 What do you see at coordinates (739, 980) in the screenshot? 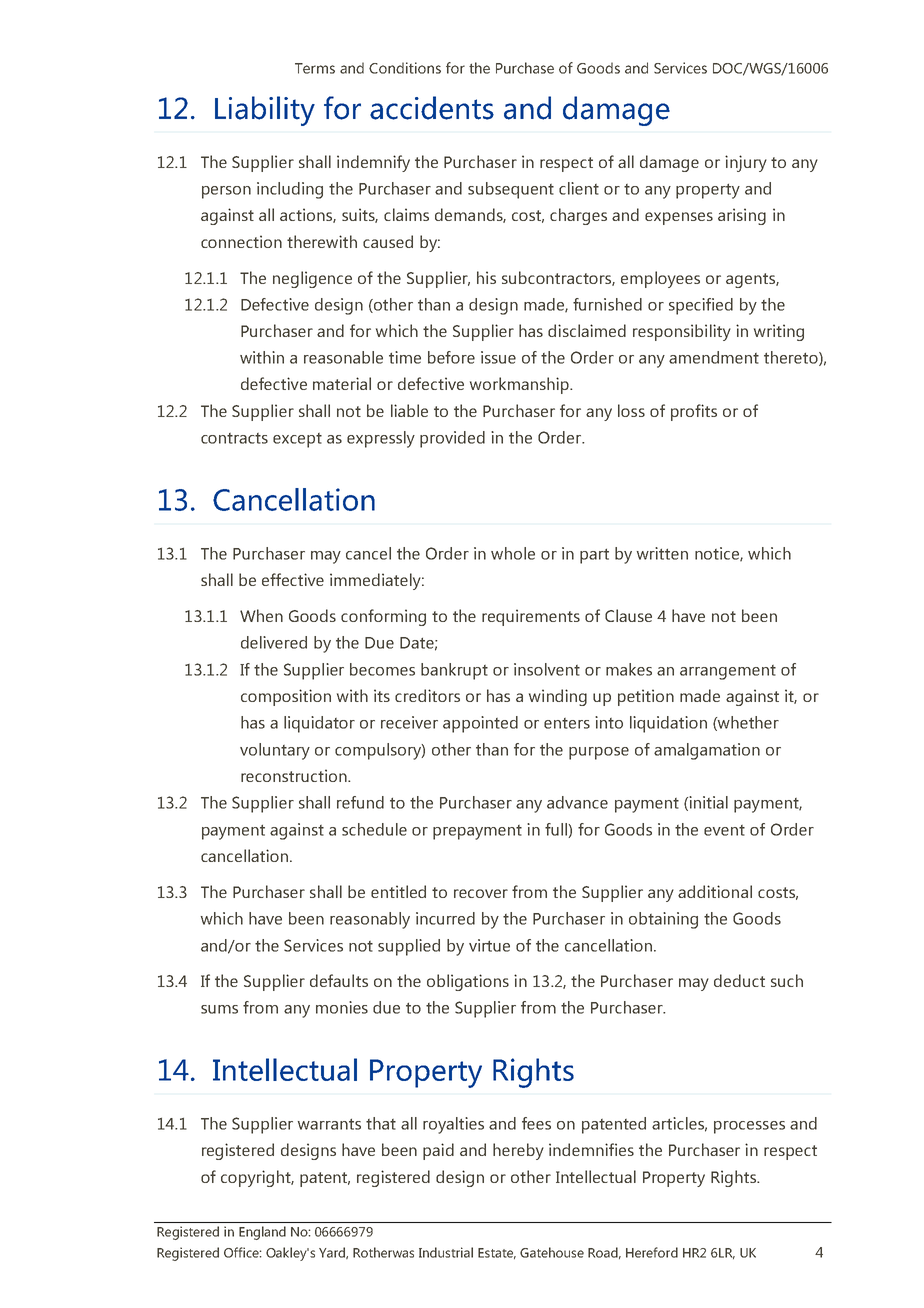
I see `deduct` at bounding box center [739, 980].
